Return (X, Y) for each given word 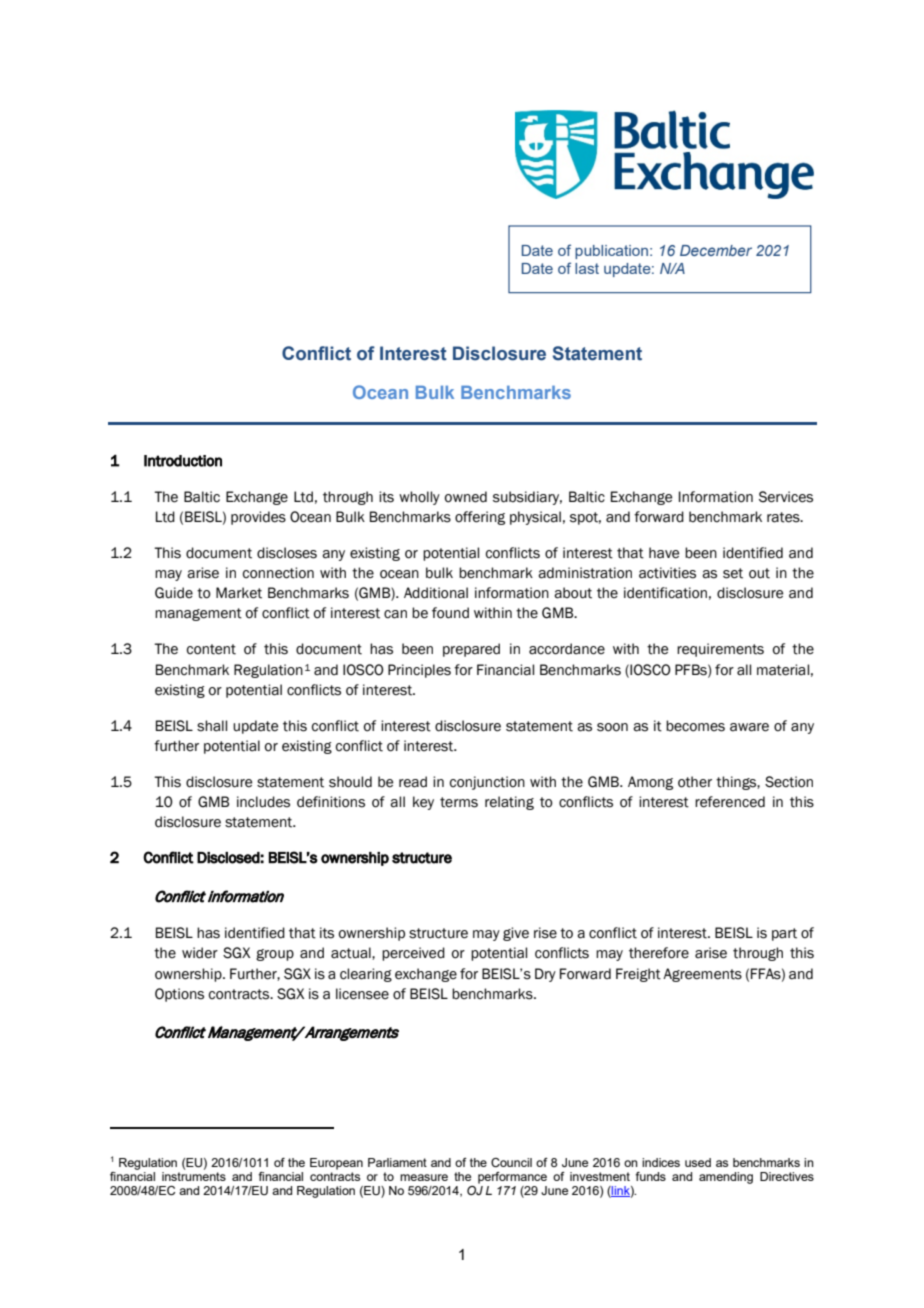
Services (786, 497)
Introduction (183, 461)
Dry (545, 975)
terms (459, 802)
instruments (194, 1175)
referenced (730, 802)
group (275, 955)
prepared (471, 650)
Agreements (702, 975)
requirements (720, 650)
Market (239, 593)
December (716, 250)
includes (263, 802)
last (587, 268)
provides (258, 518)
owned (466, 497)
